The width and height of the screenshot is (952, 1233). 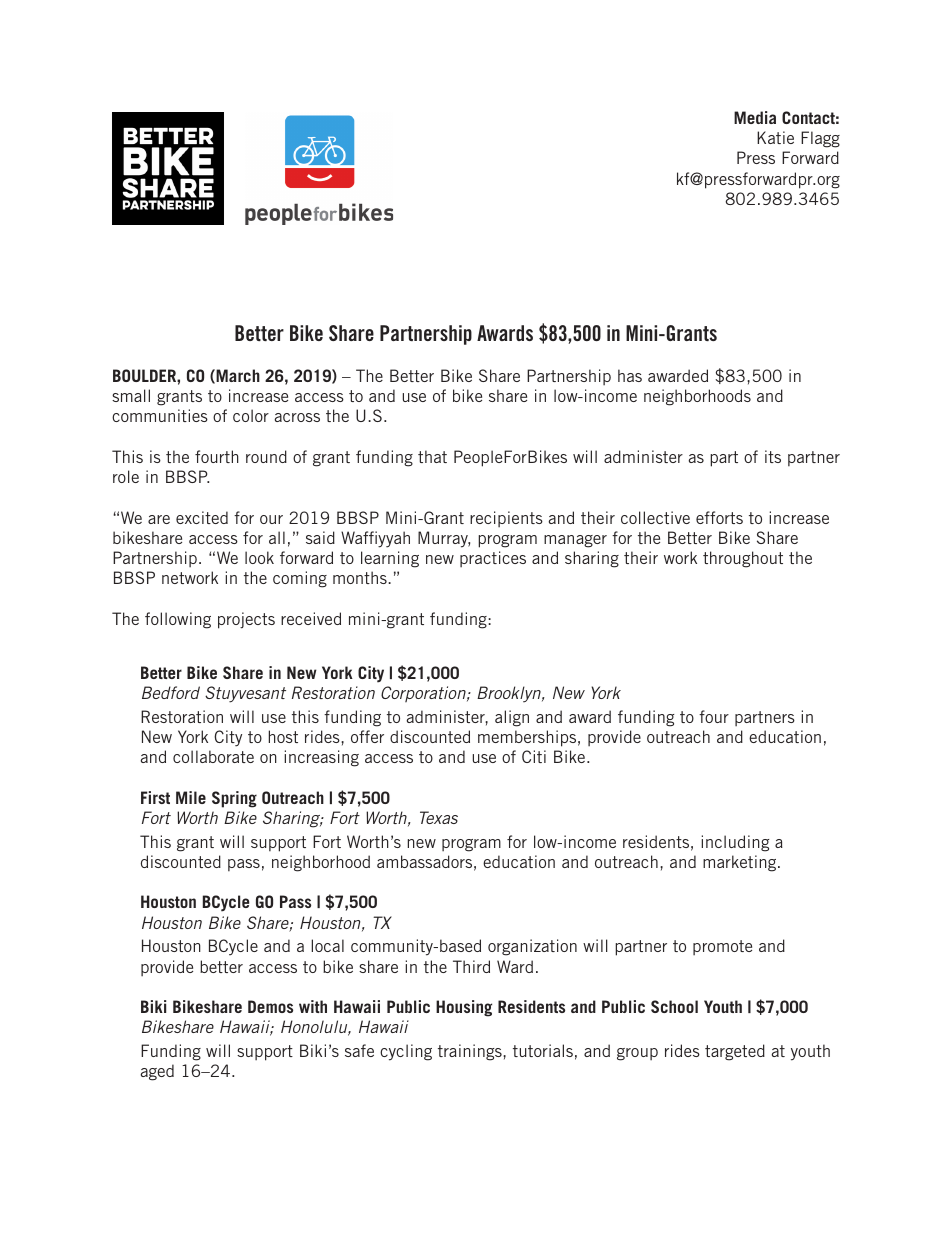 What do you see at coordinates (743, 559) in the screenshot?
I see `throughout` at bounding box center [743, 559].
